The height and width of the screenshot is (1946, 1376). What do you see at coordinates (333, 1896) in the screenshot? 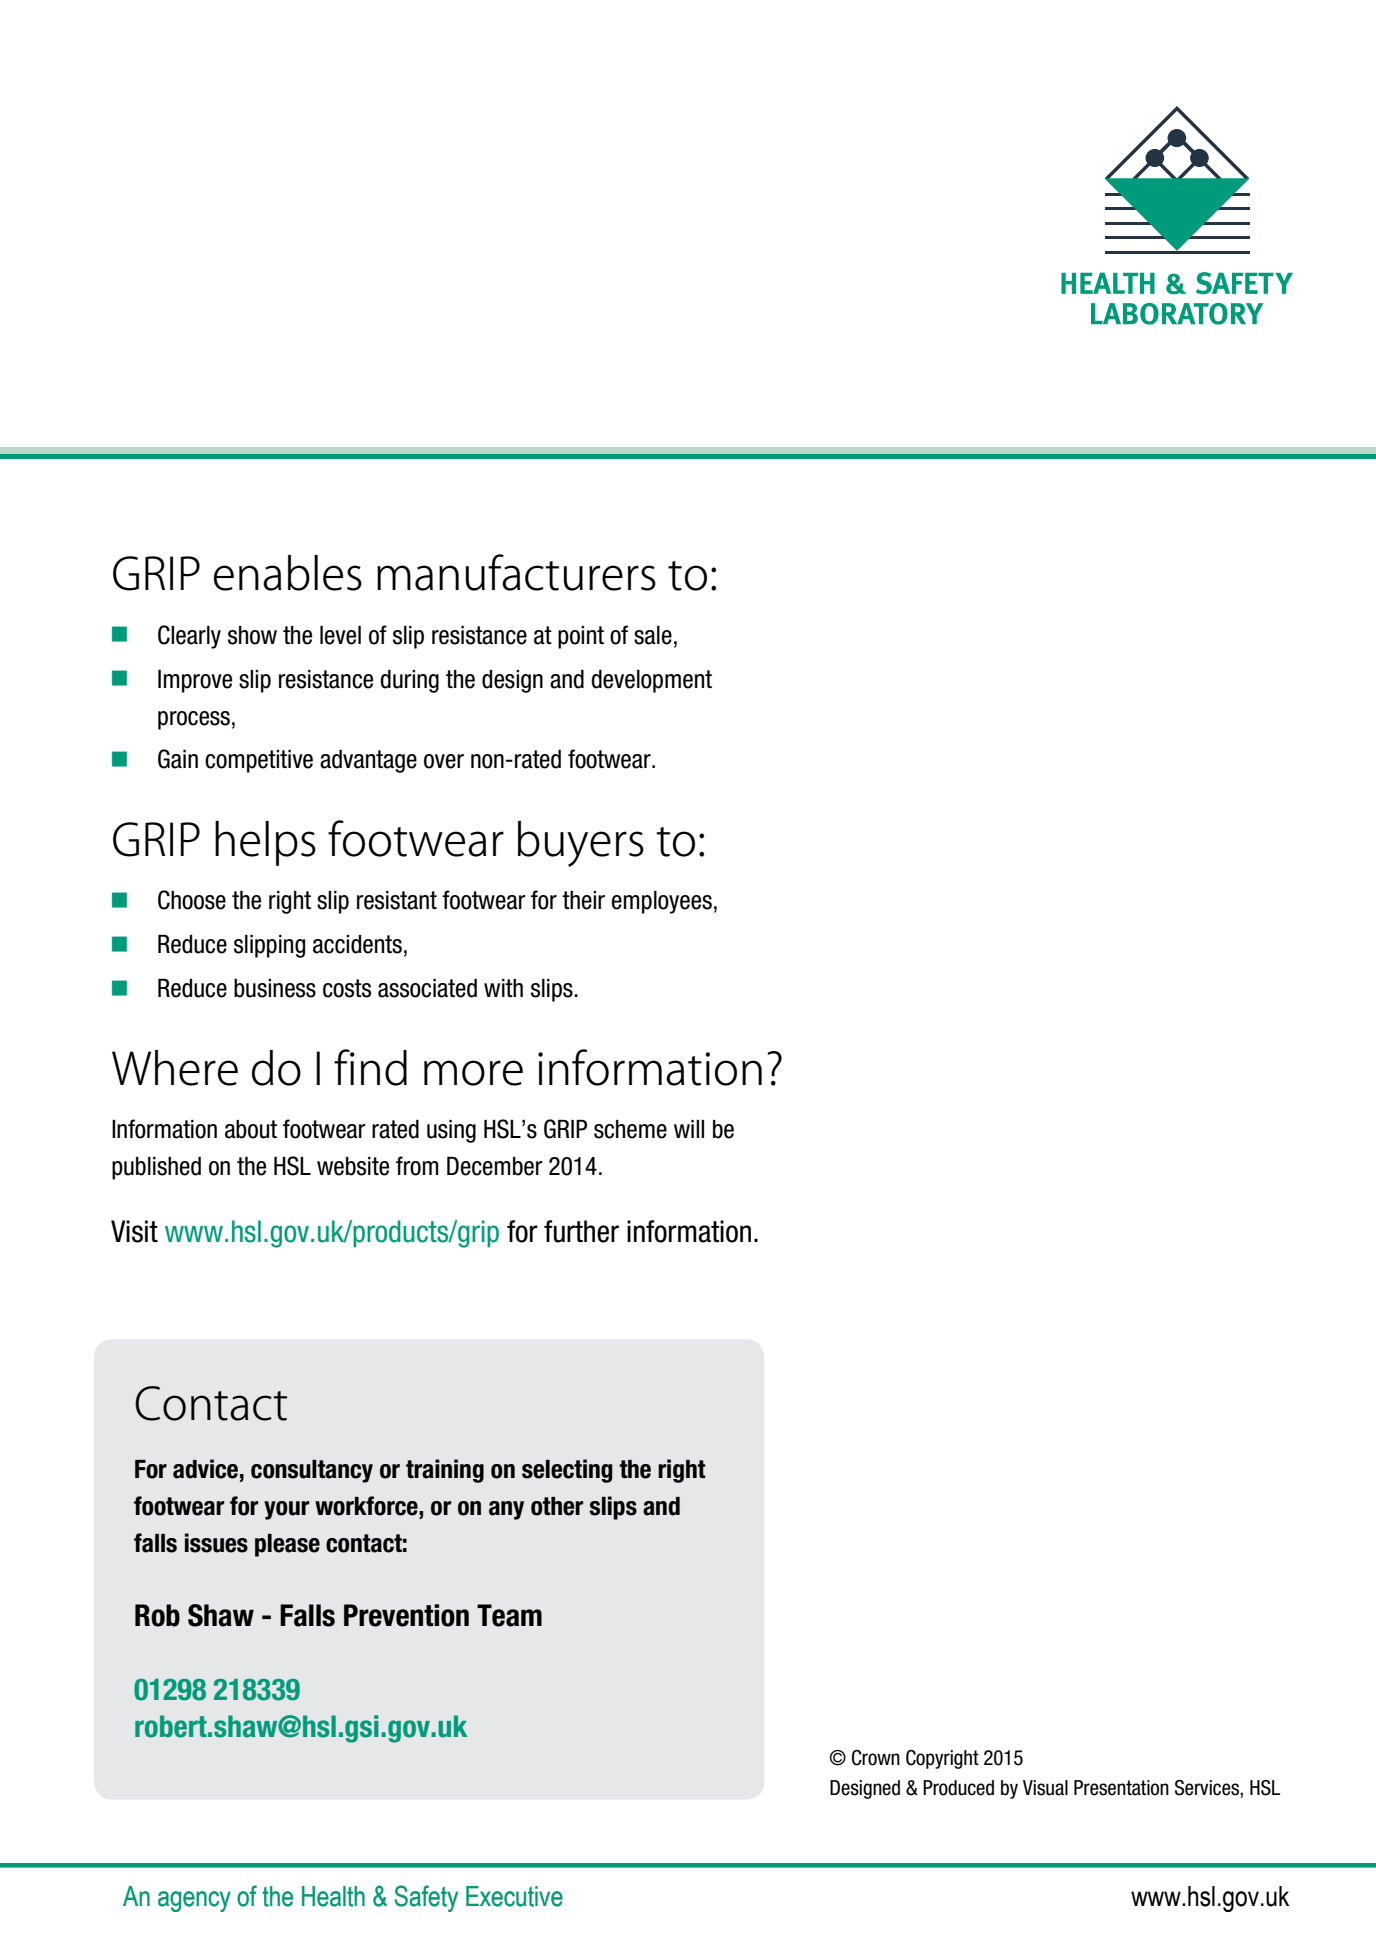
I see `Health` at bounding box center [333, 1896].
